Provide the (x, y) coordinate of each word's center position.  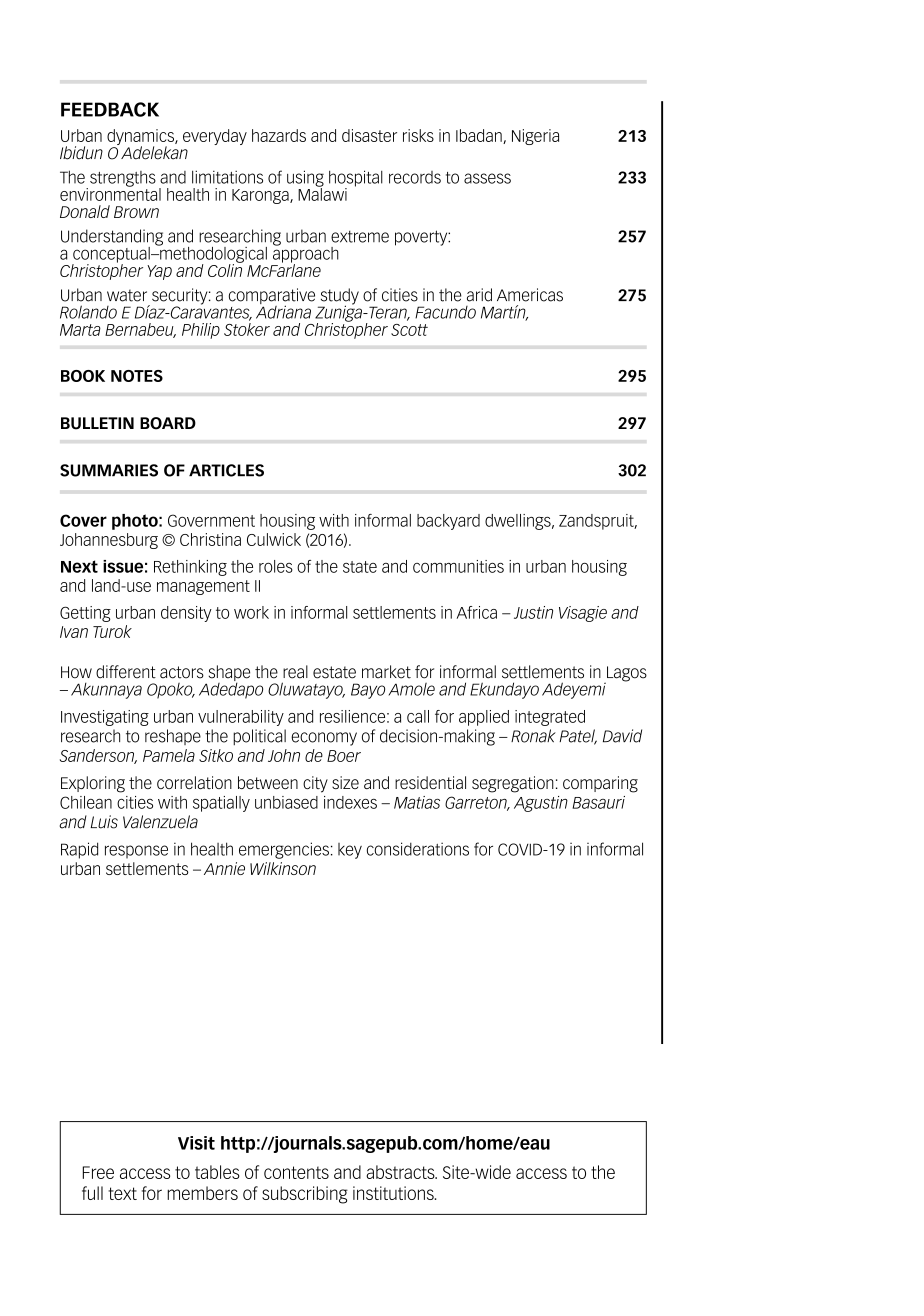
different (126, 672)
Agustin (541, 804)
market (386, 672)
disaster (369, 135)
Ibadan (480, 136)
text (122, 1193)
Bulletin (97, 423)
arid (479, 295)
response (136, 852)
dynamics (141, 138)
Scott (409, 330)
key (350, 851)
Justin (533, 612)
